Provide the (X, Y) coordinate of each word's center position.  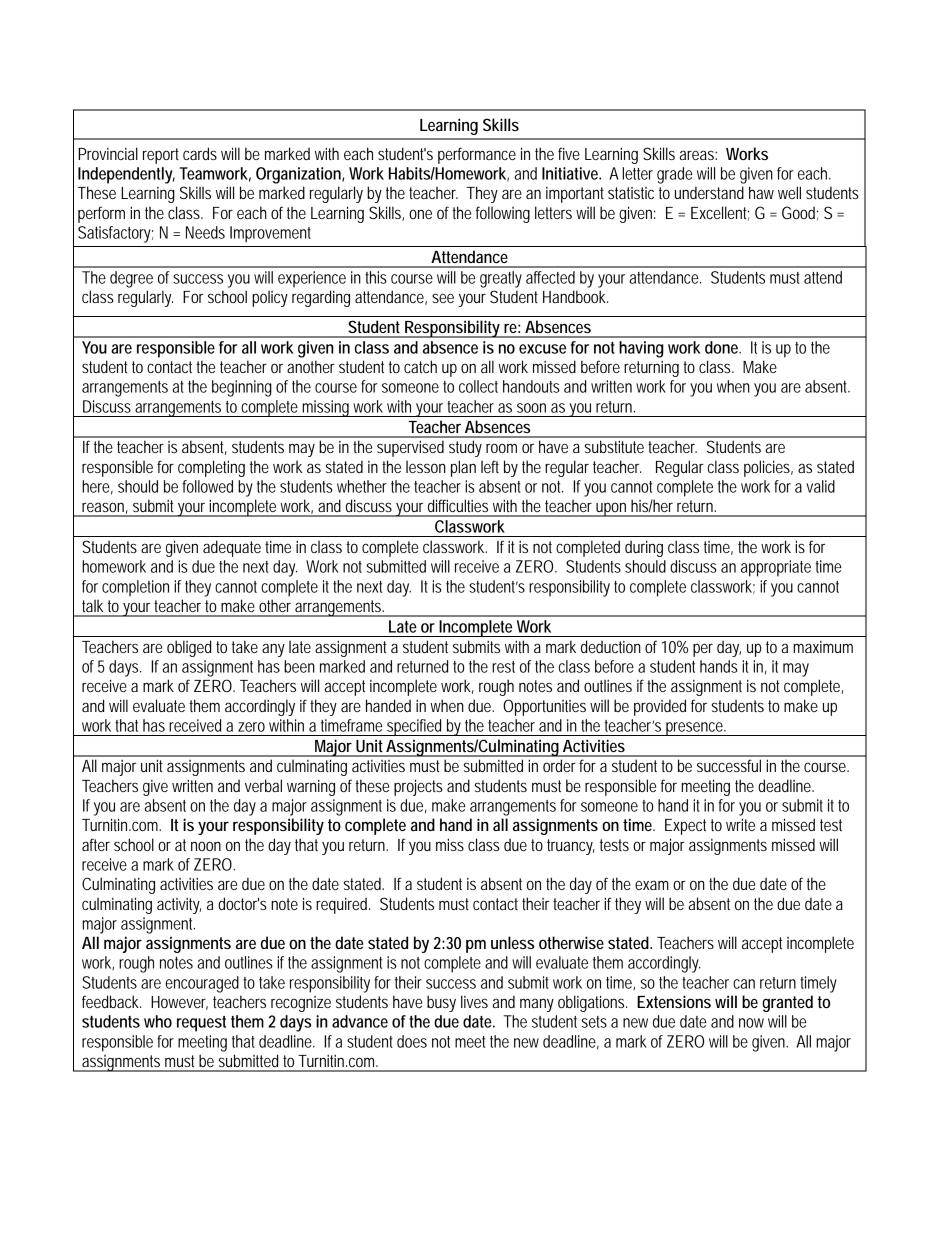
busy (441, 1003)
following (503, 214)
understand (709, 192)
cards (200, 153)
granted (787, 1003)
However (179, 1003)
